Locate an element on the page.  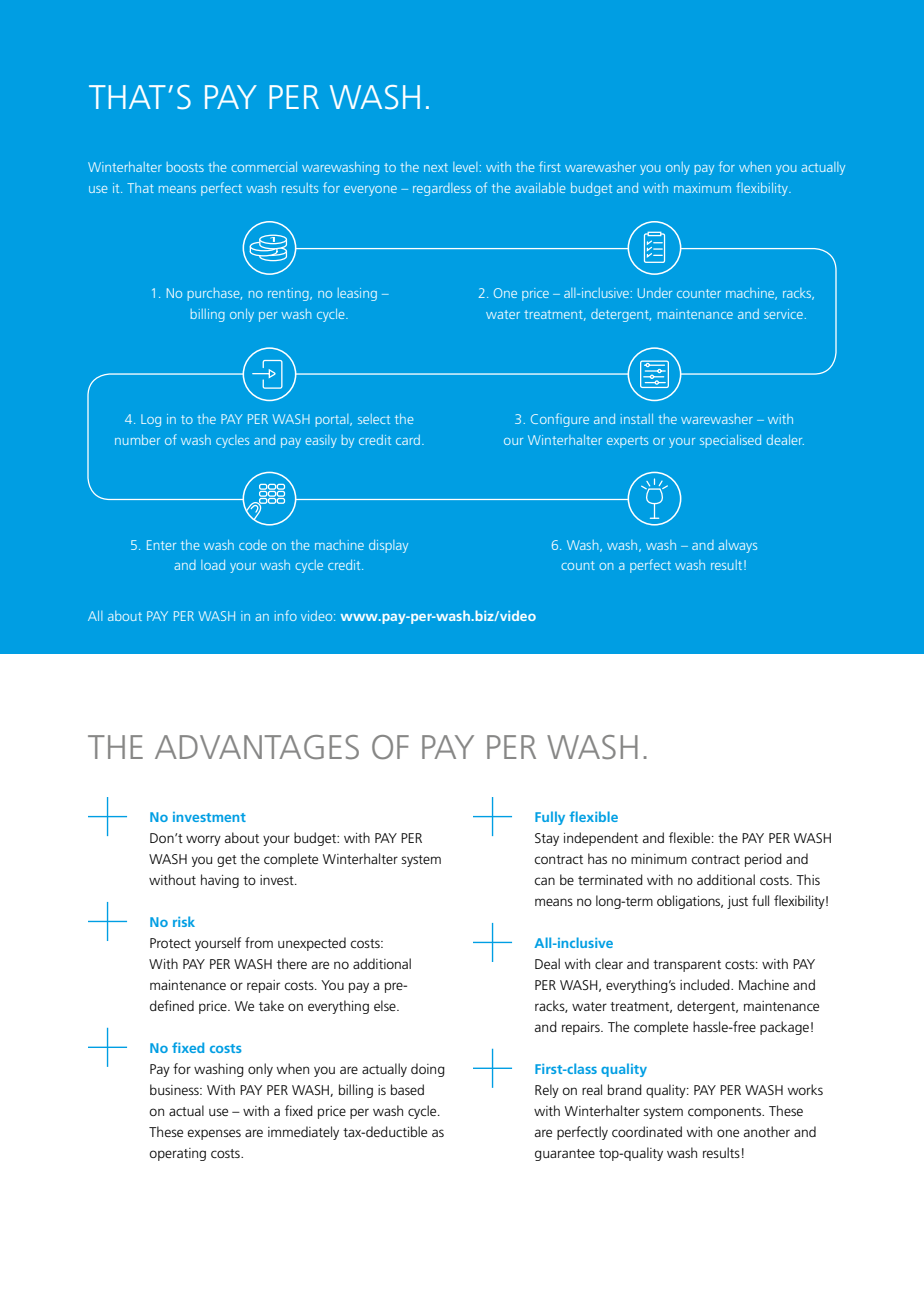
expenses is located at coordinates (214, 1134).
